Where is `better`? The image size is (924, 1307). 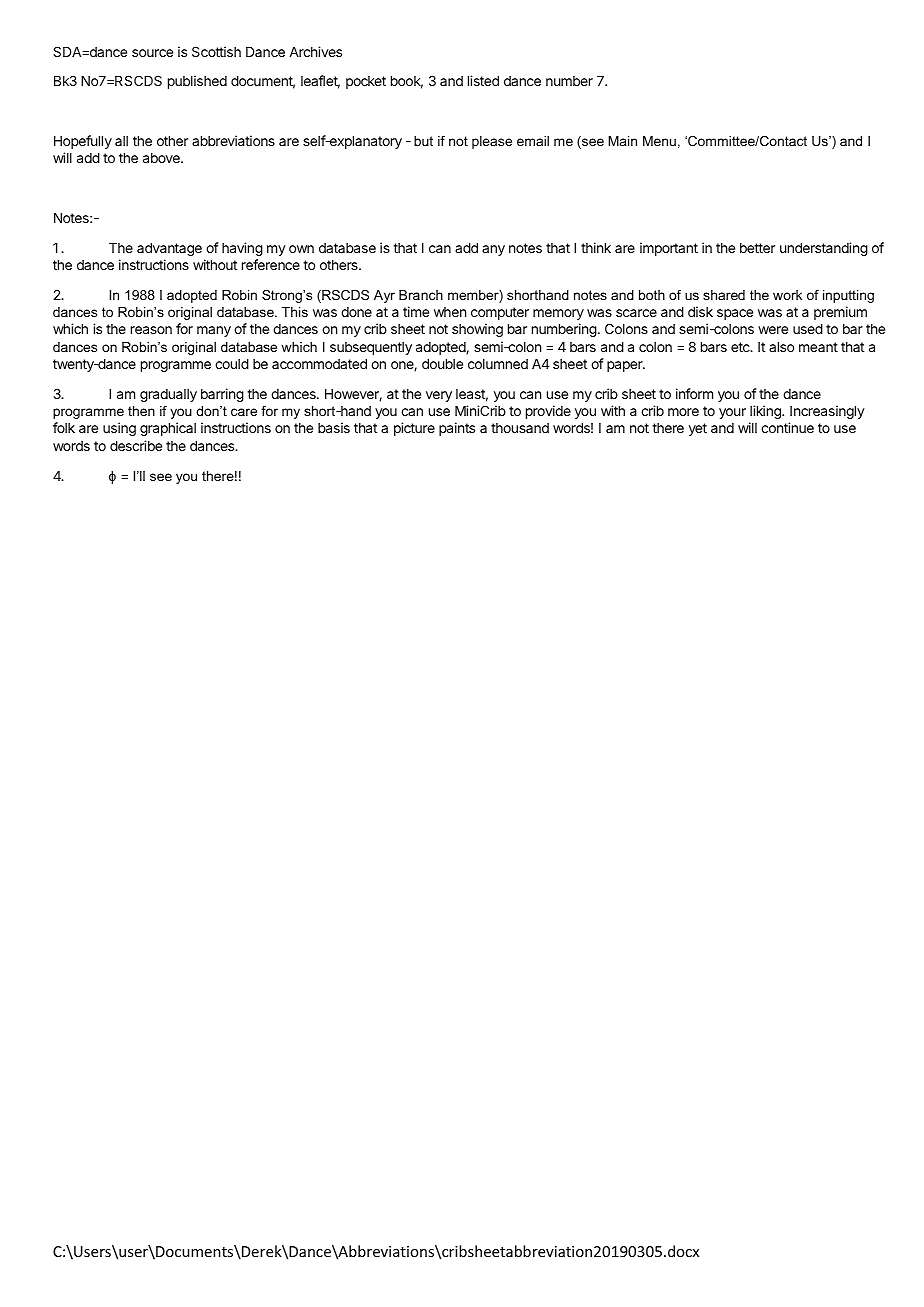
better is located at coordinates (757, 248).
